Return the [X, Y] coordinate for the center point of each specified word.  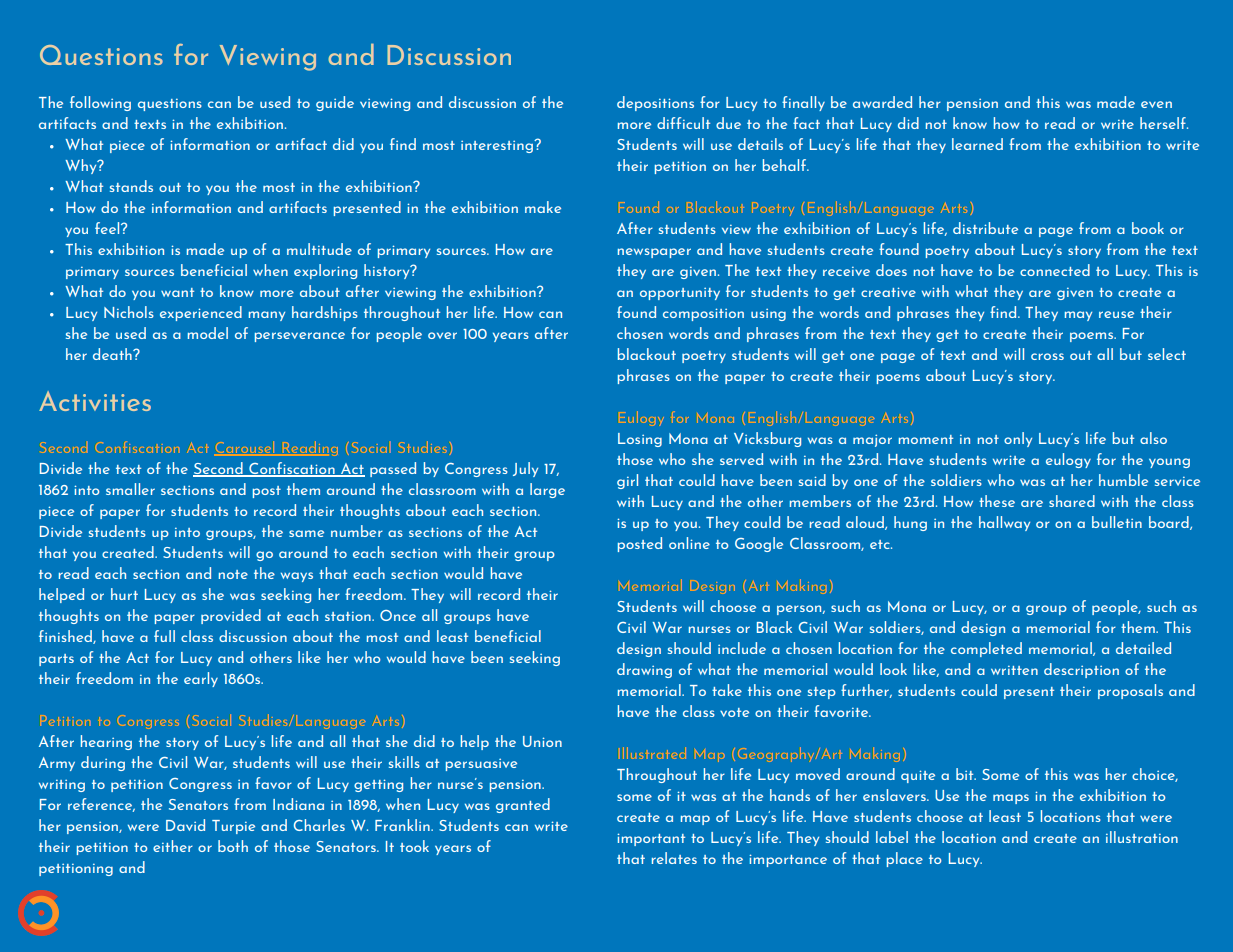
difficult [683, 123]
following [100, 103]
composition [703, 314]
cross [1047, 356]
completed [986, 649]
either [173, 846]
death [113, 354]
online [689, 543]
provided [231, 616]
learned [977, 144]
